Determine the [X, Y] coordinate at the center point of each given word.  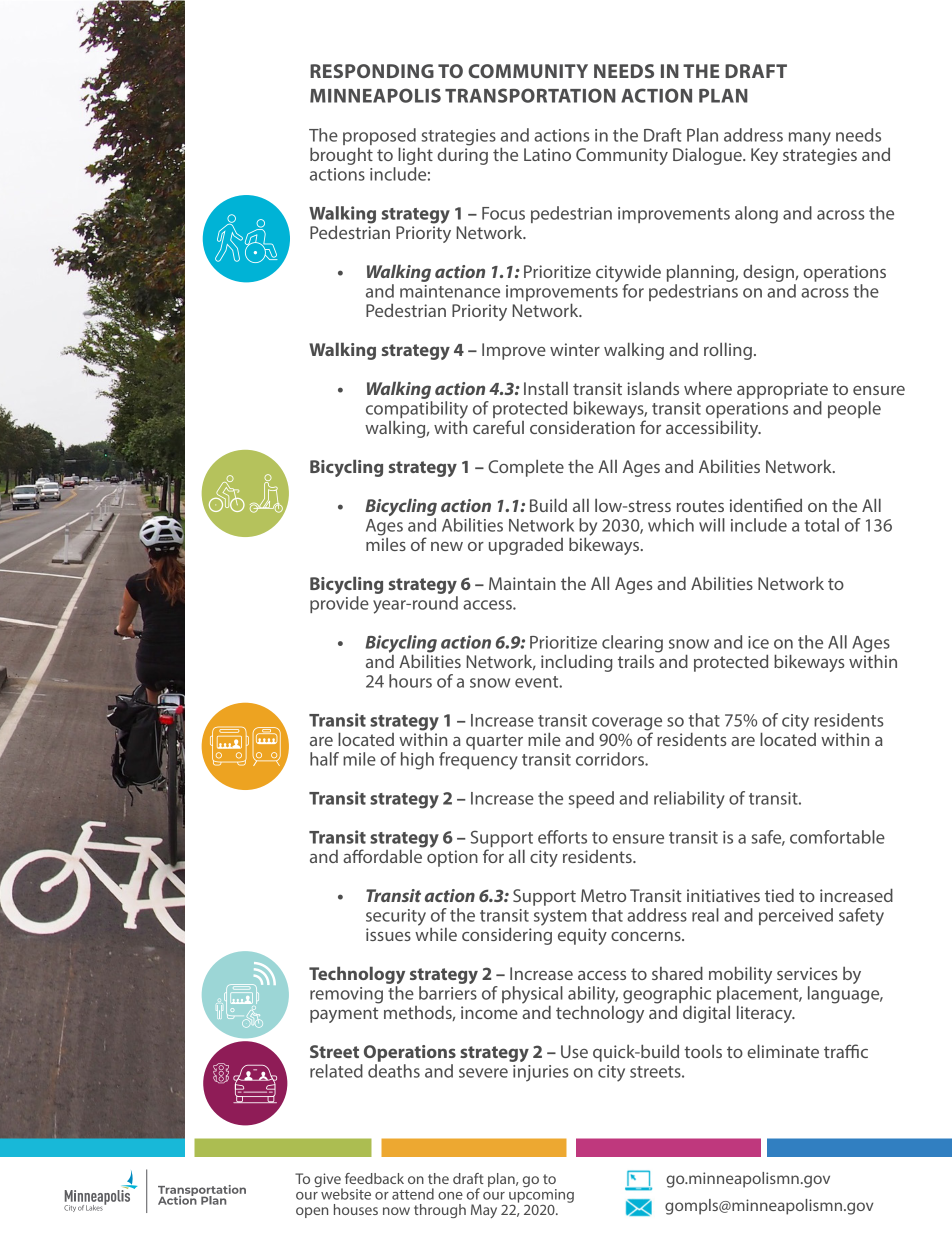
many [810, 139]
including [577, 663]
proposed [379, 138]
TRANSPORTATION [530, 95]
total [822, 525]
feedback [374, 1178]
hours [410, 681]
